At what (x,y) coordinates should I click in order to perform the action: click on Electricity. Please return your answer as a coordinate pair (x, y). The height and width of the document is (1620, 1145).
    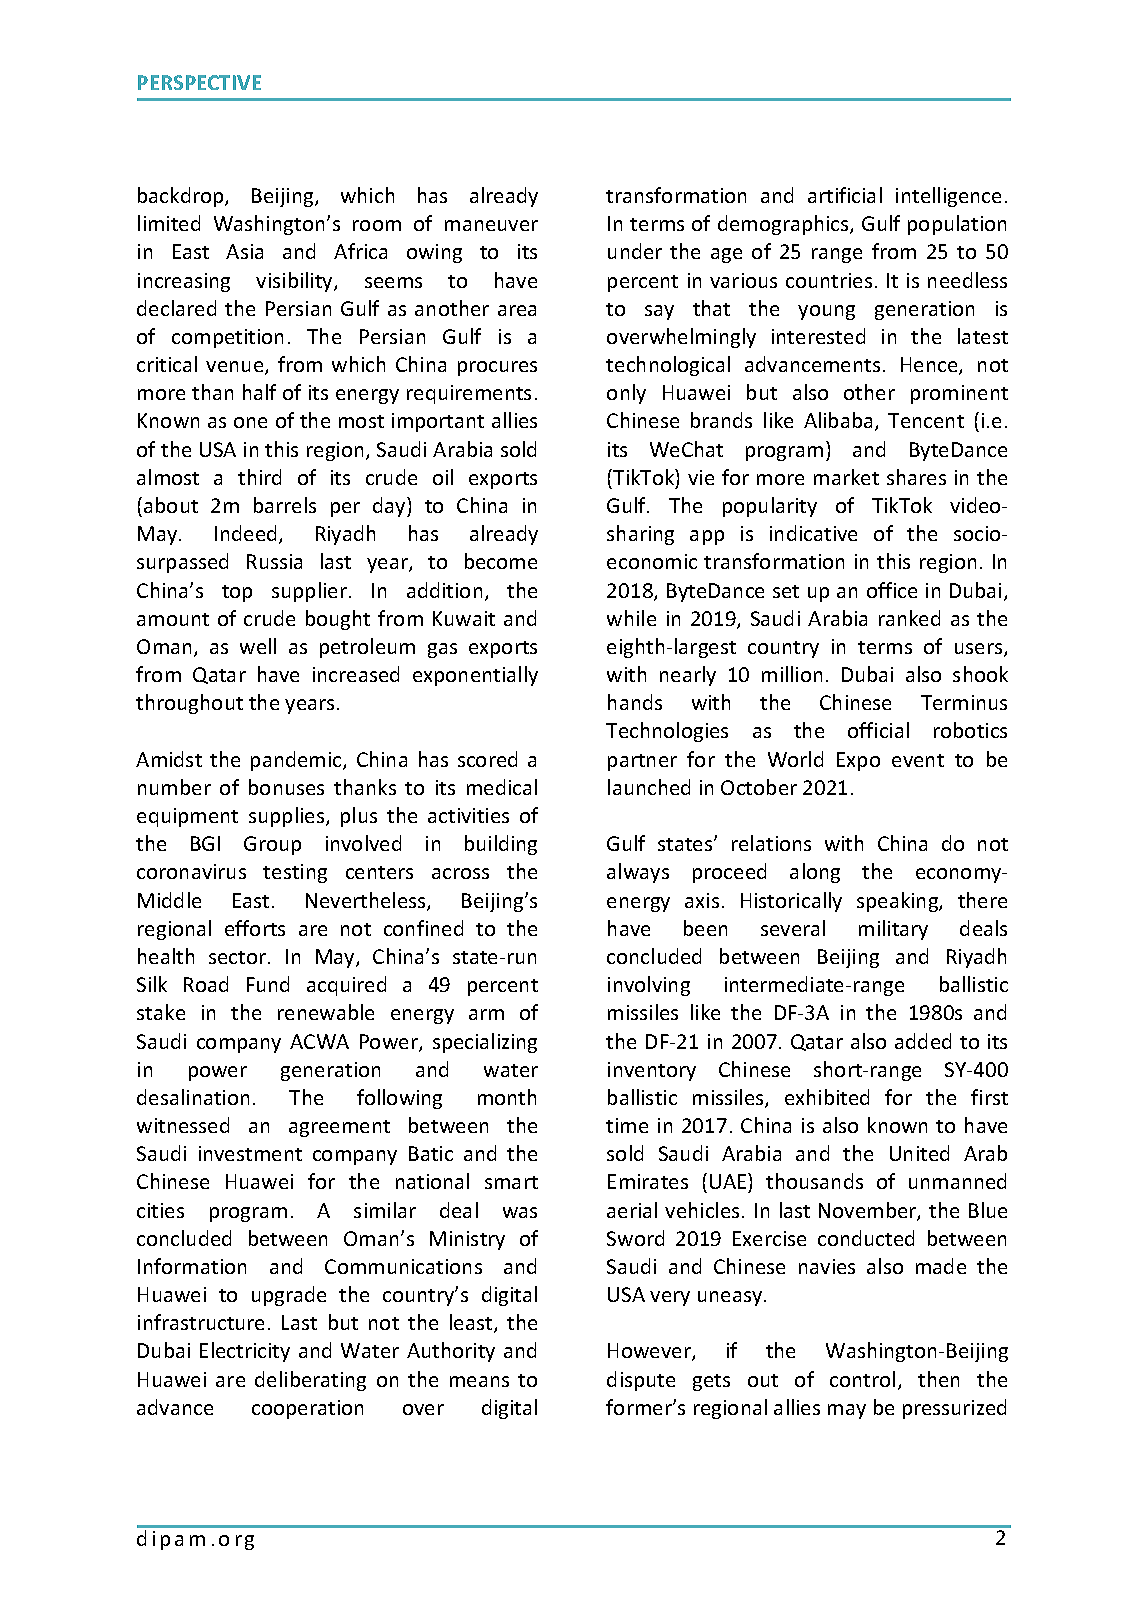
    Looking at the image, I should click on (245, 1352).
